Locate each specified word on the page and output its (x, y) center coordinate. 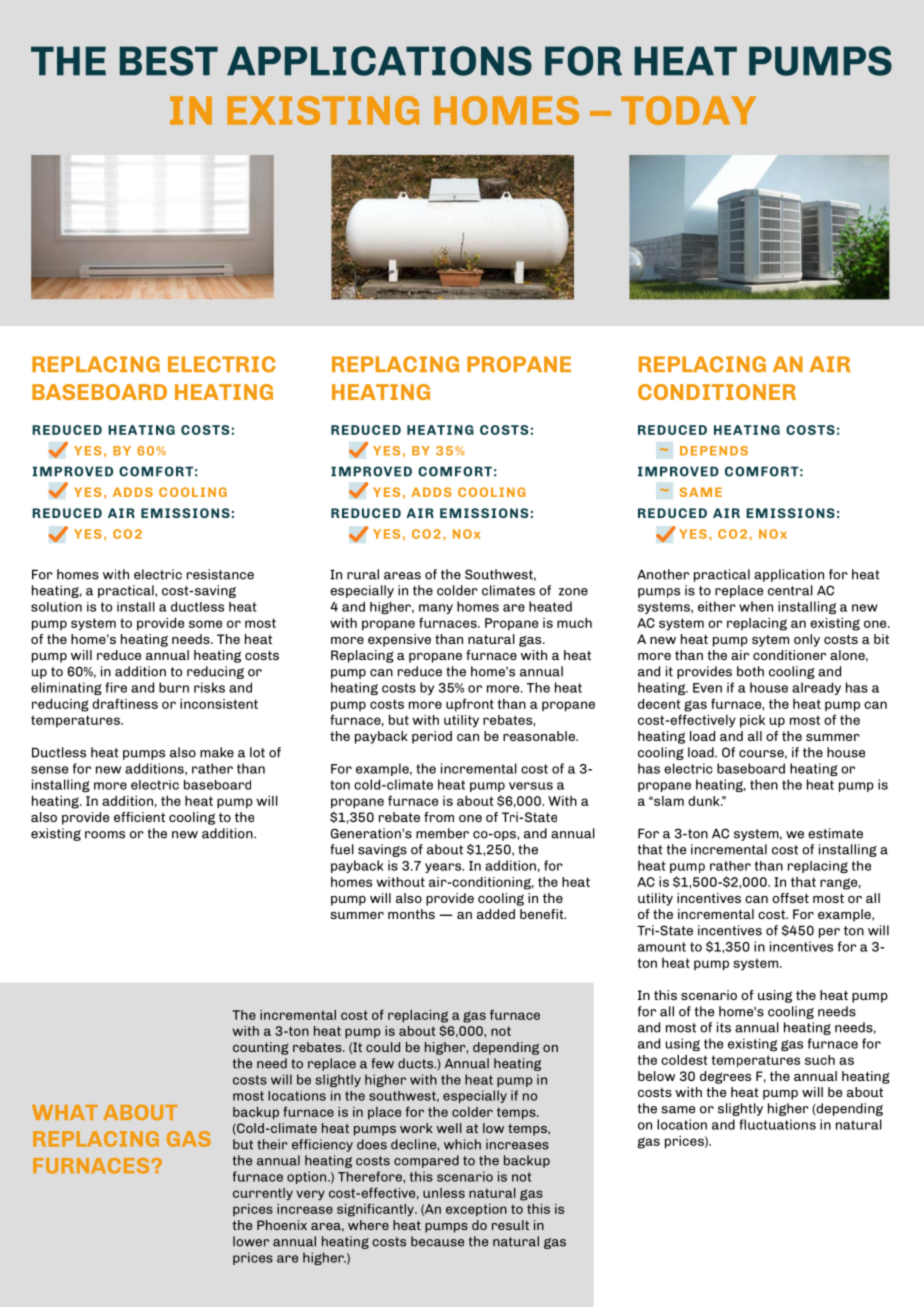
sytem (770, 641)
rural (363, 574)
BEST (169, 61)
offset (790, 898)
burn (174, 687)
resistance (220, 574)
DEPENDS (714, 451)
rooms (105, 835)
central (790, 590)
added (496, 914)
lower (251, 1241)
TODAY (688, 110)
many (436, 609)
